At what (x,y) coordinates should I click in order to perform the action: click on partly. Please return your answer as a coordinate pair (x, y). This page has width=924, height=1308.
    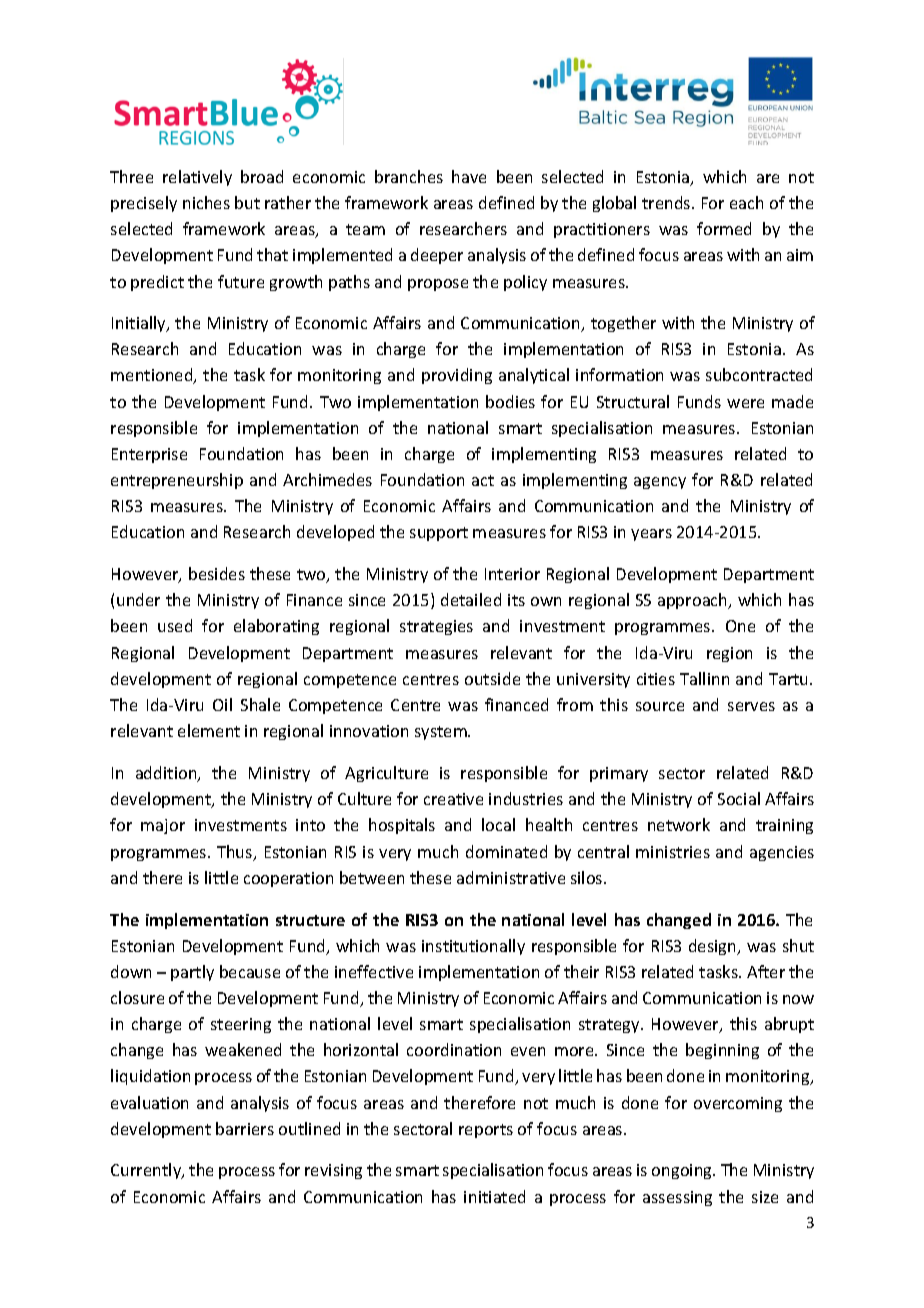
    Looking at the image, I should click on (192, 973).
